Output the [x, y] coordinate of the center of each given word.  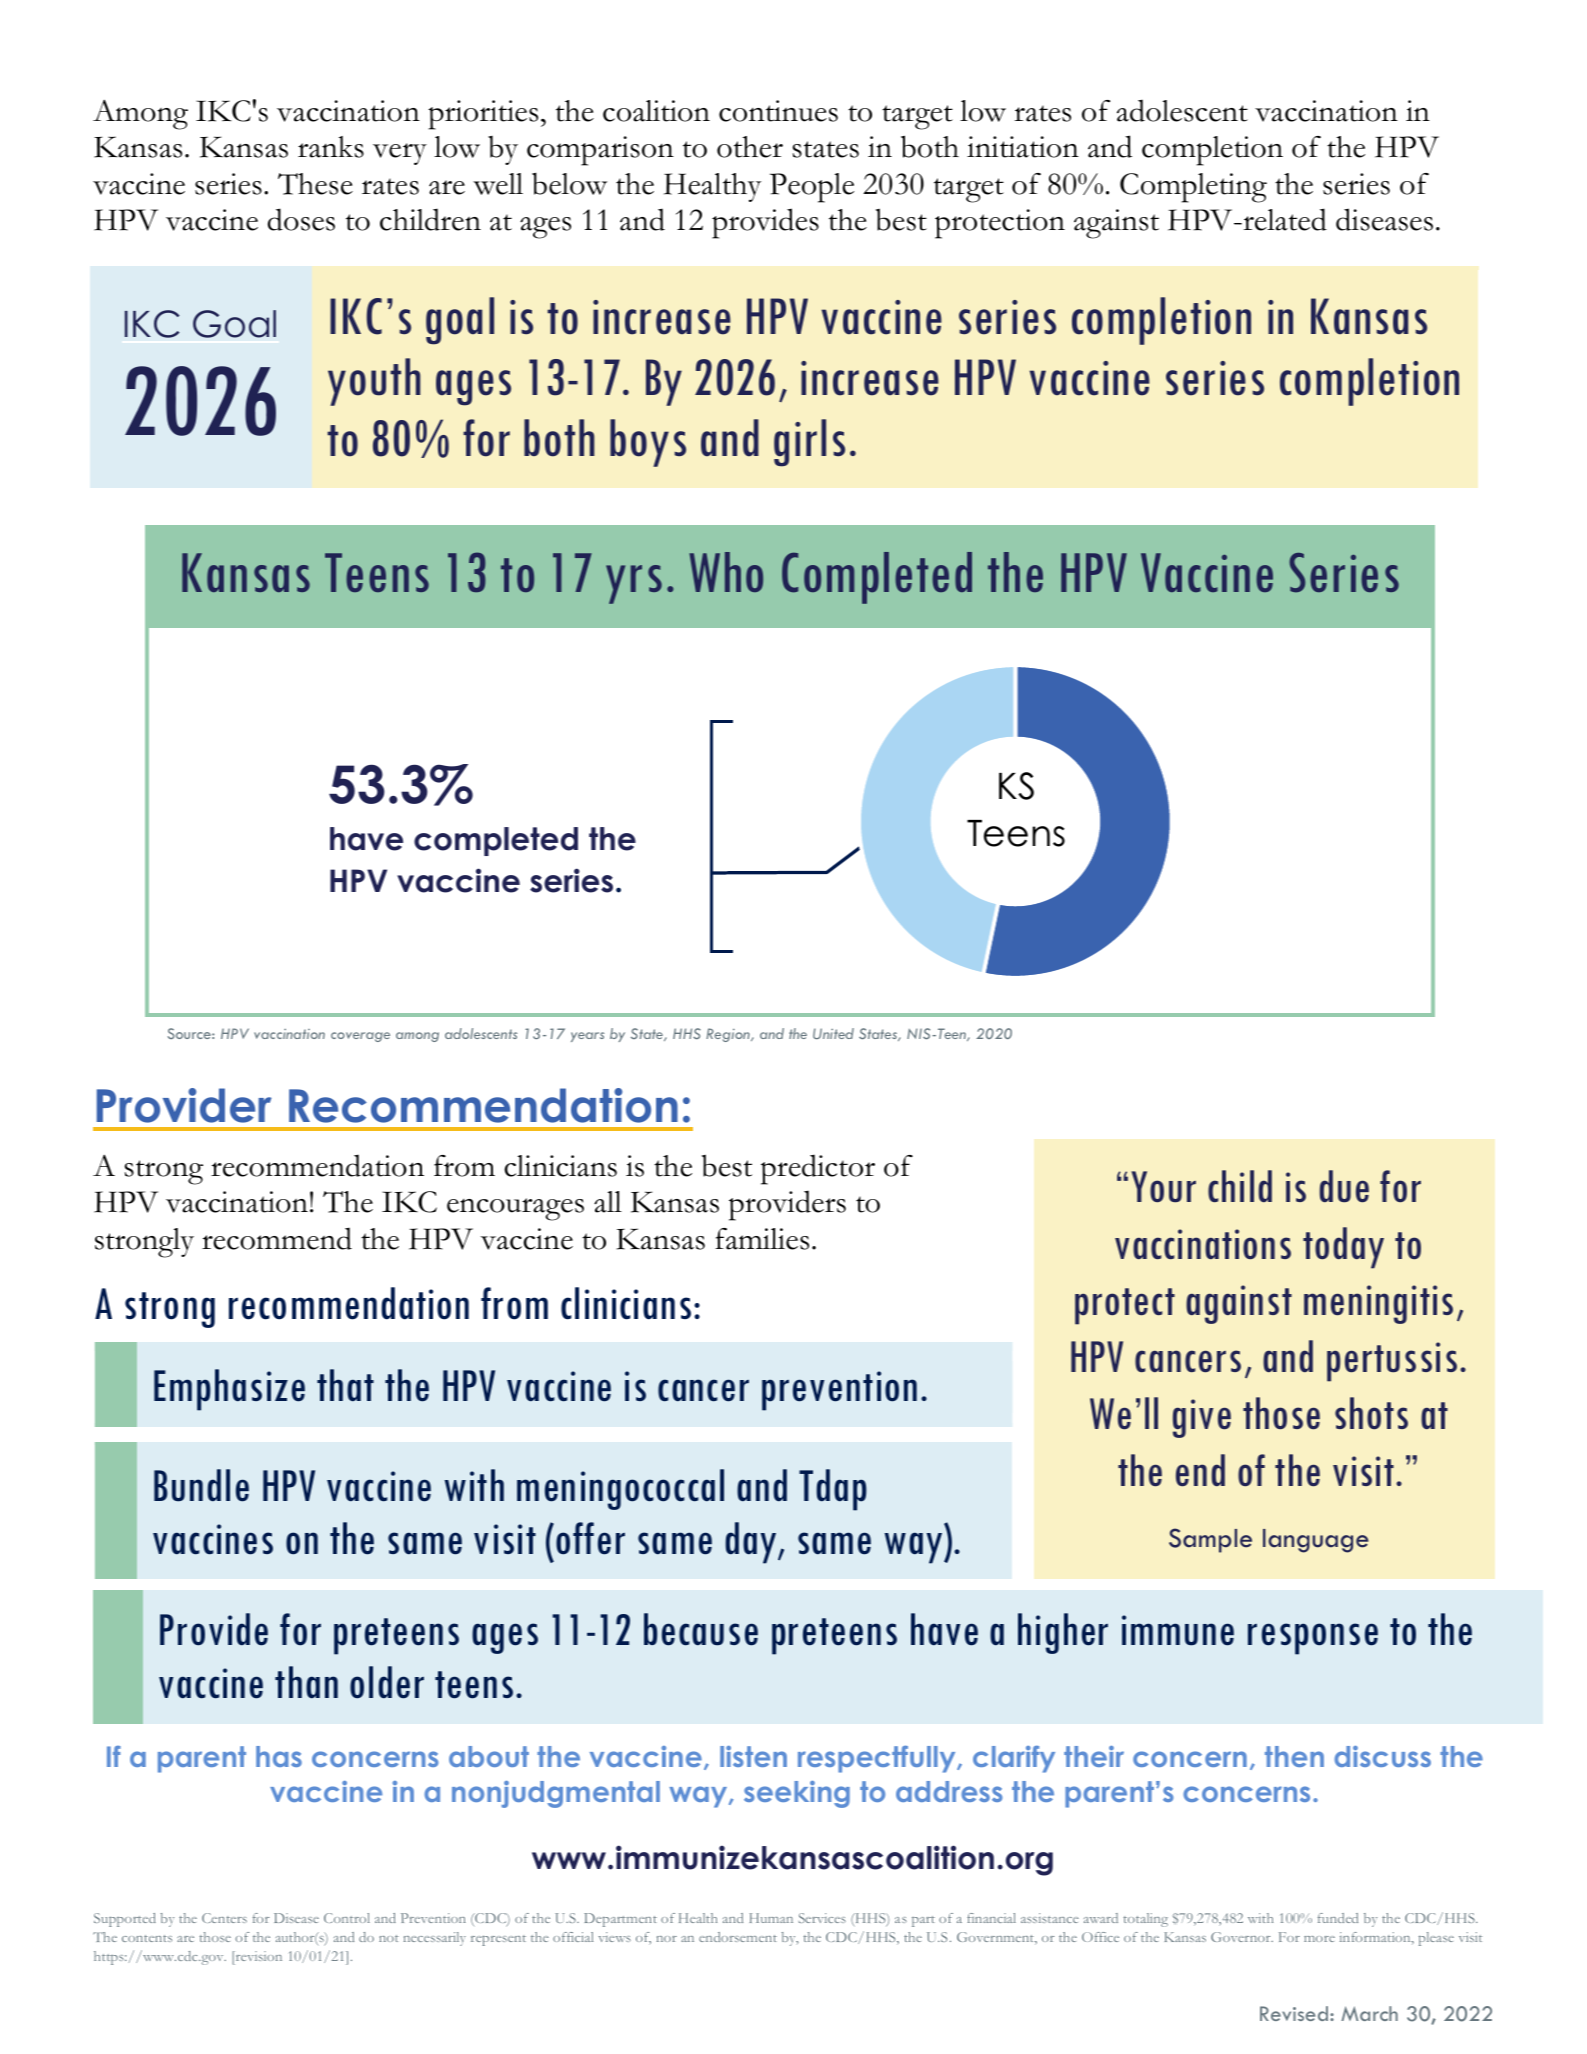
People [812, 188]
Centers [224, 1918]
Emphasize [229, 1390]
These [315, 184]
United [833, 1033]
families [762, 1239]
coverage [360, 1037]
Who [726, 572]
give [1202, 1418]
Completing [1193, 188]
